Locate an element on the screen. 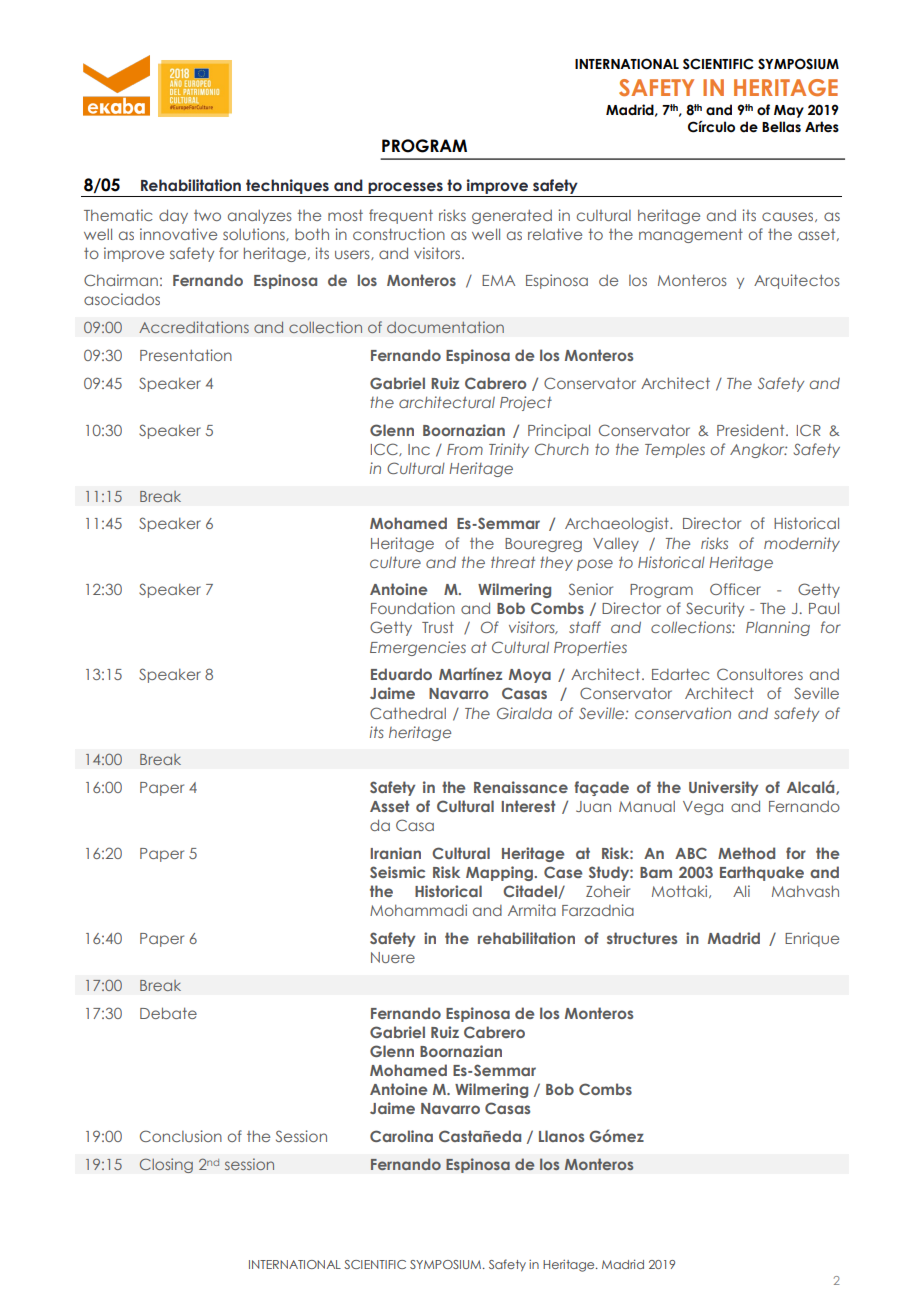 The width and height of the screenshot is (924, 1308). Trust is located at coordinates (438, 627).
